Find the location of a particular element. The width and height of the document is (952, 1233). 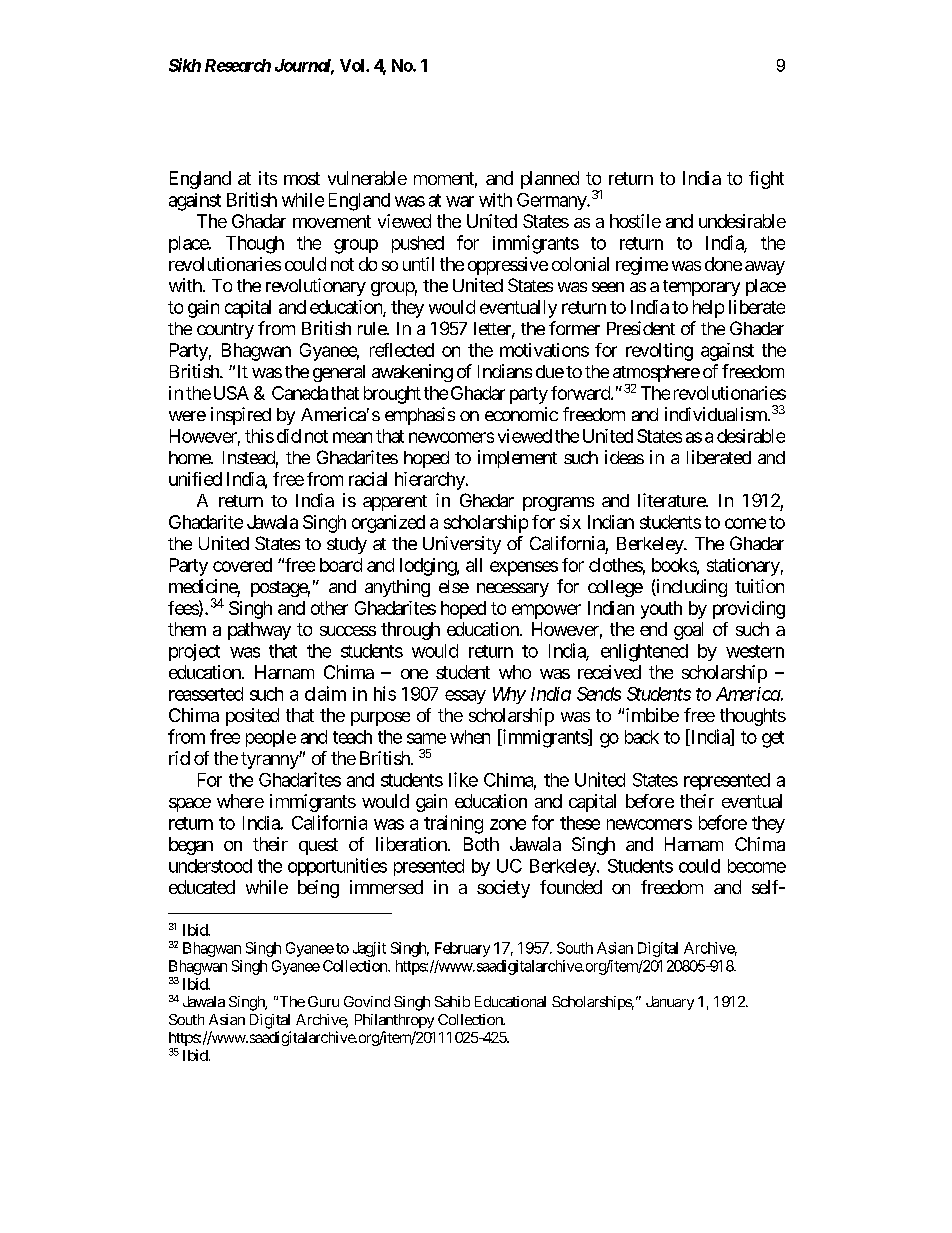

economic is located at coordinates (521, 414).
